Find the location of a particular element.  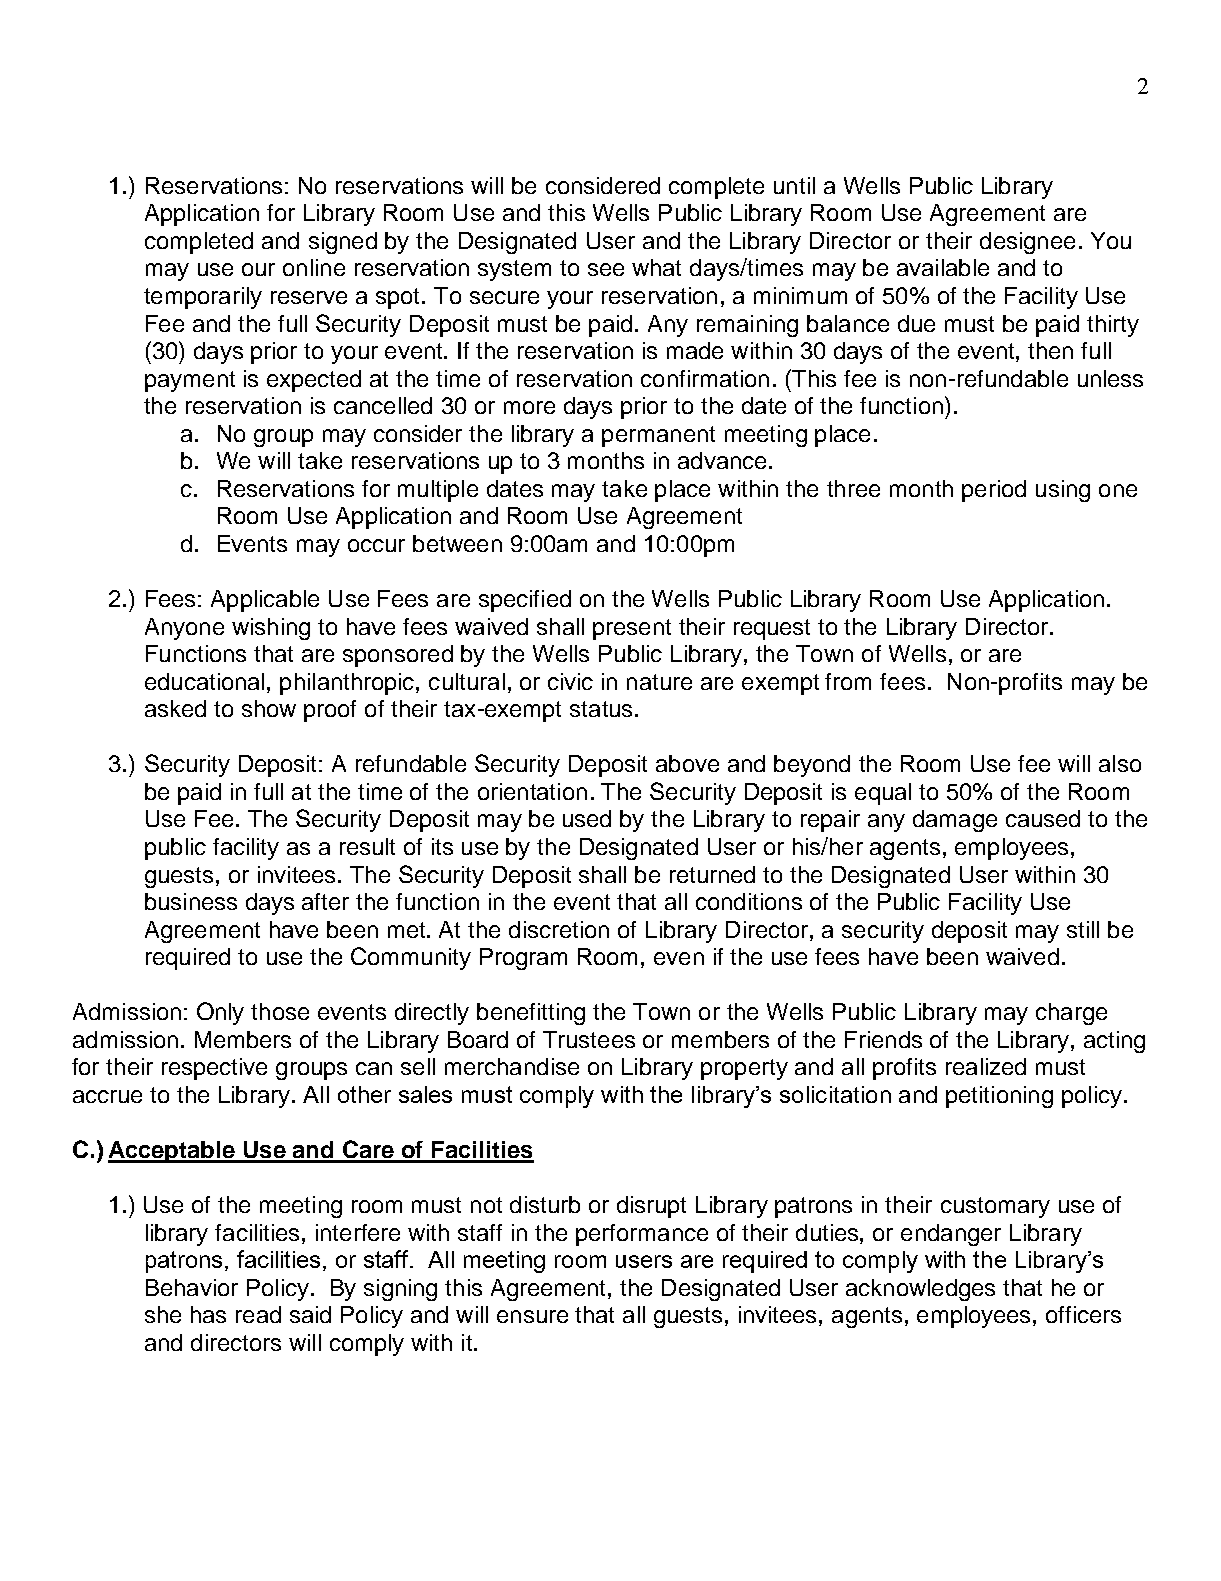

occur is located at coordinates (376, 545).
